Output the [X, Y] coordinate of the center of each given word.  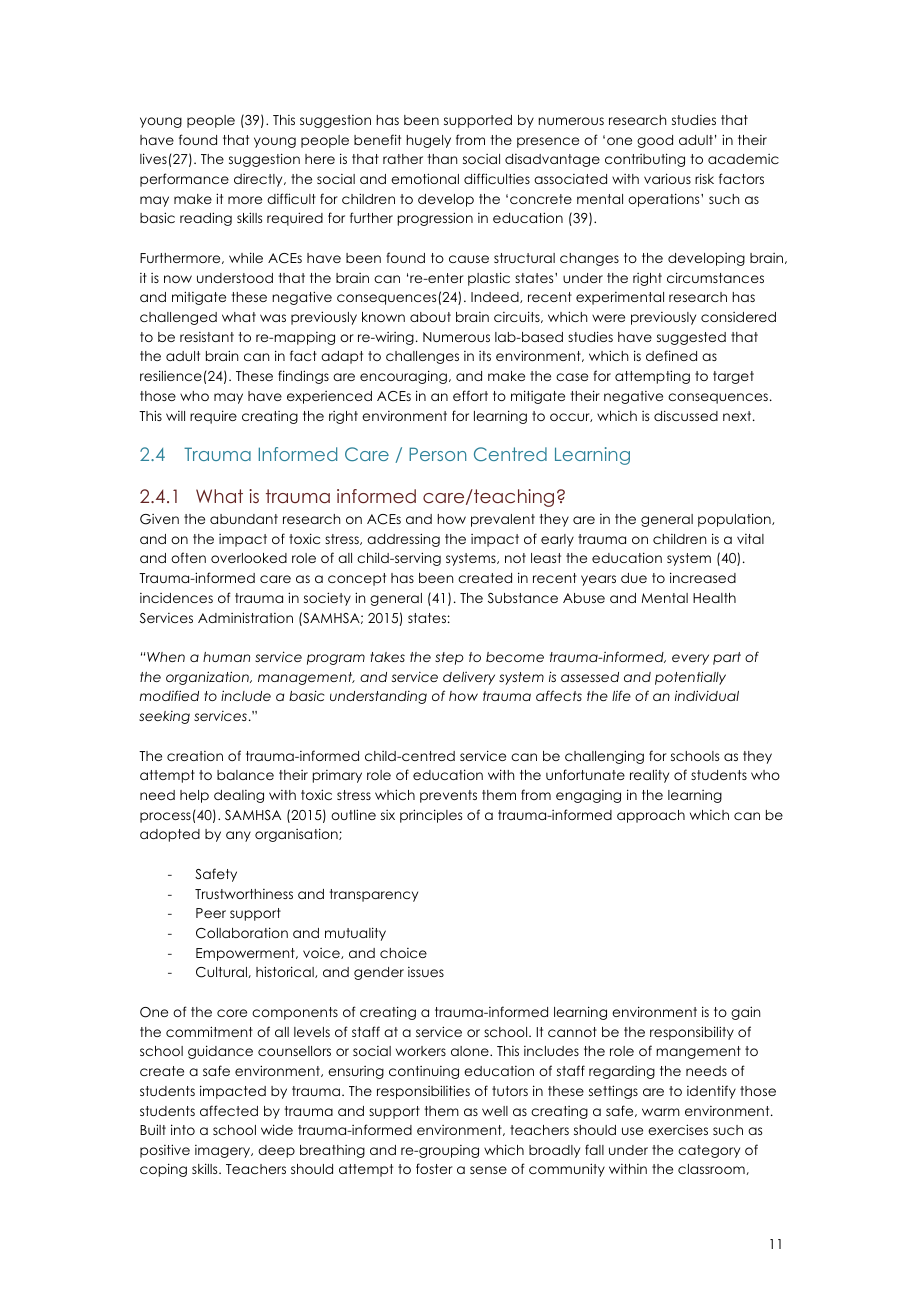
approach [651, 816]
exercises [678, 1129]
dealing [239, 796]
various [667, 178]
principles [431, 816]
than [442, 159]
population [735, 520]
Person [437, 454]
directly [259, 180]
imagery [224, 1151]
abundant [244, 519]
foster [434, 1168]
